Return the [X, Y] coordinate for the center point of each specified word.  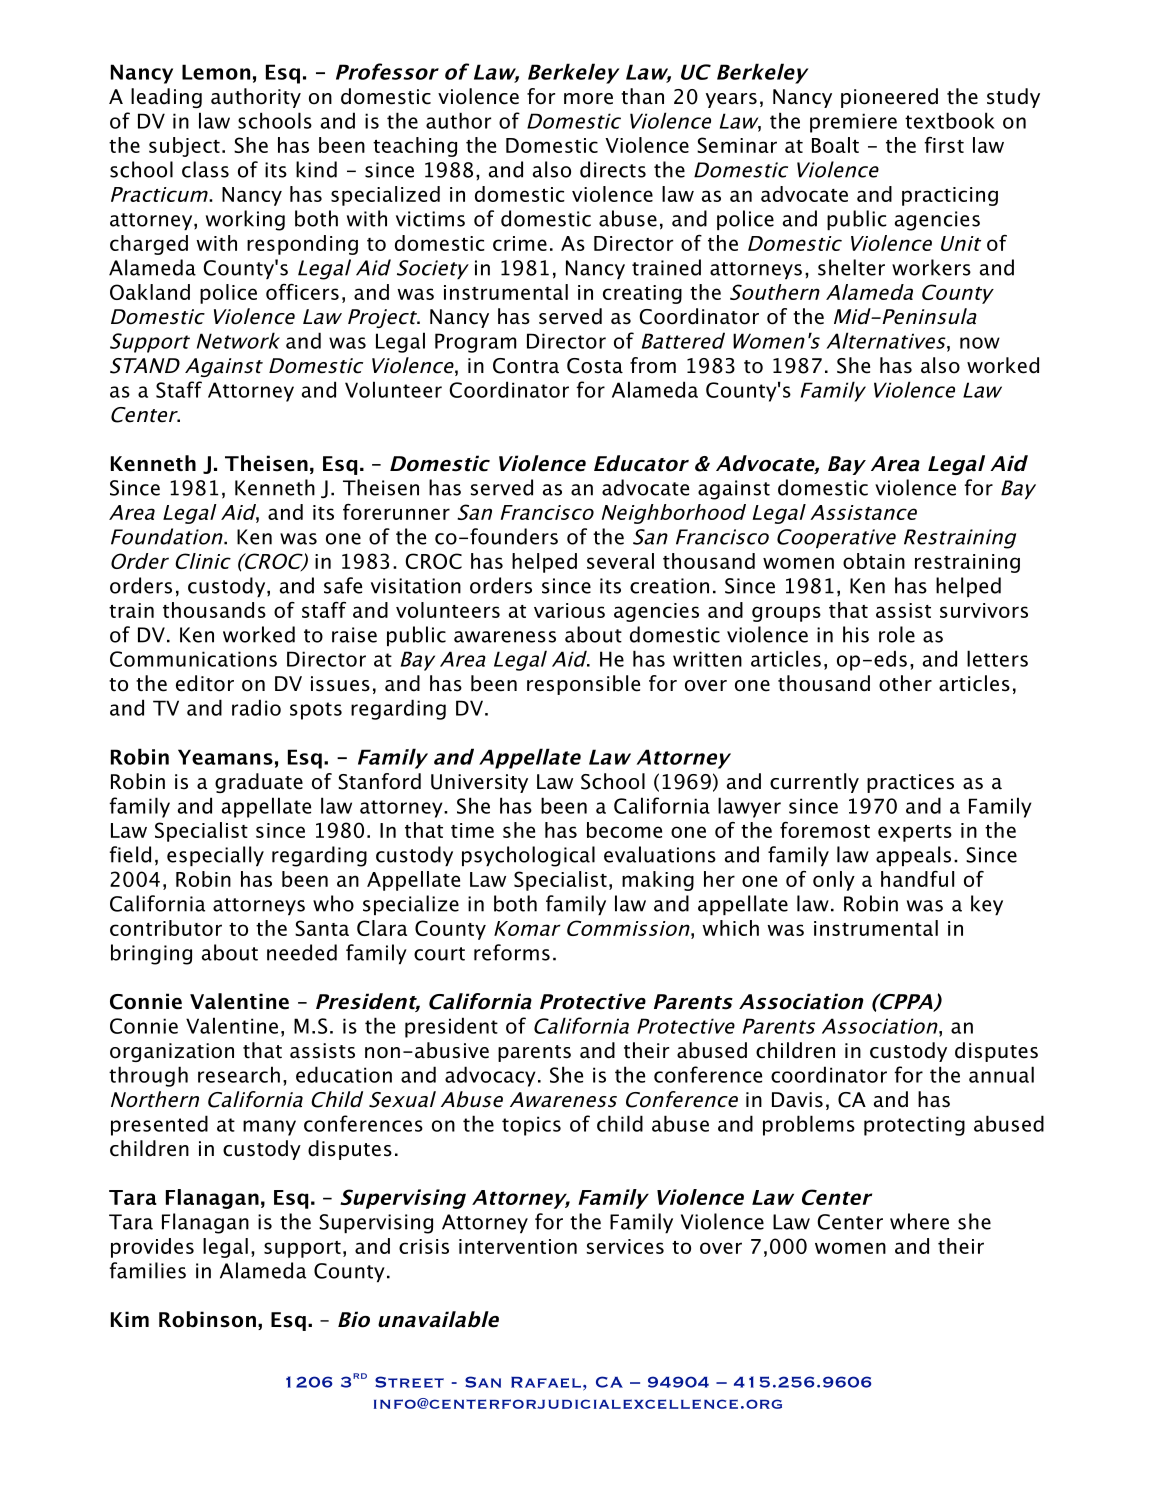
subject [184, 147]
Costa [595, 366]
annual [1001, 1074]
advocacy [490, 1076]
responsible [583, 685]
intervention [518, 1246]
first [944, 145]
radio [256, 707]
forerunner [396, 512]
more [588, 99]
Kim [130, 1319]
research [239, 1074]
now [980, 343]
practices [910, 783]
